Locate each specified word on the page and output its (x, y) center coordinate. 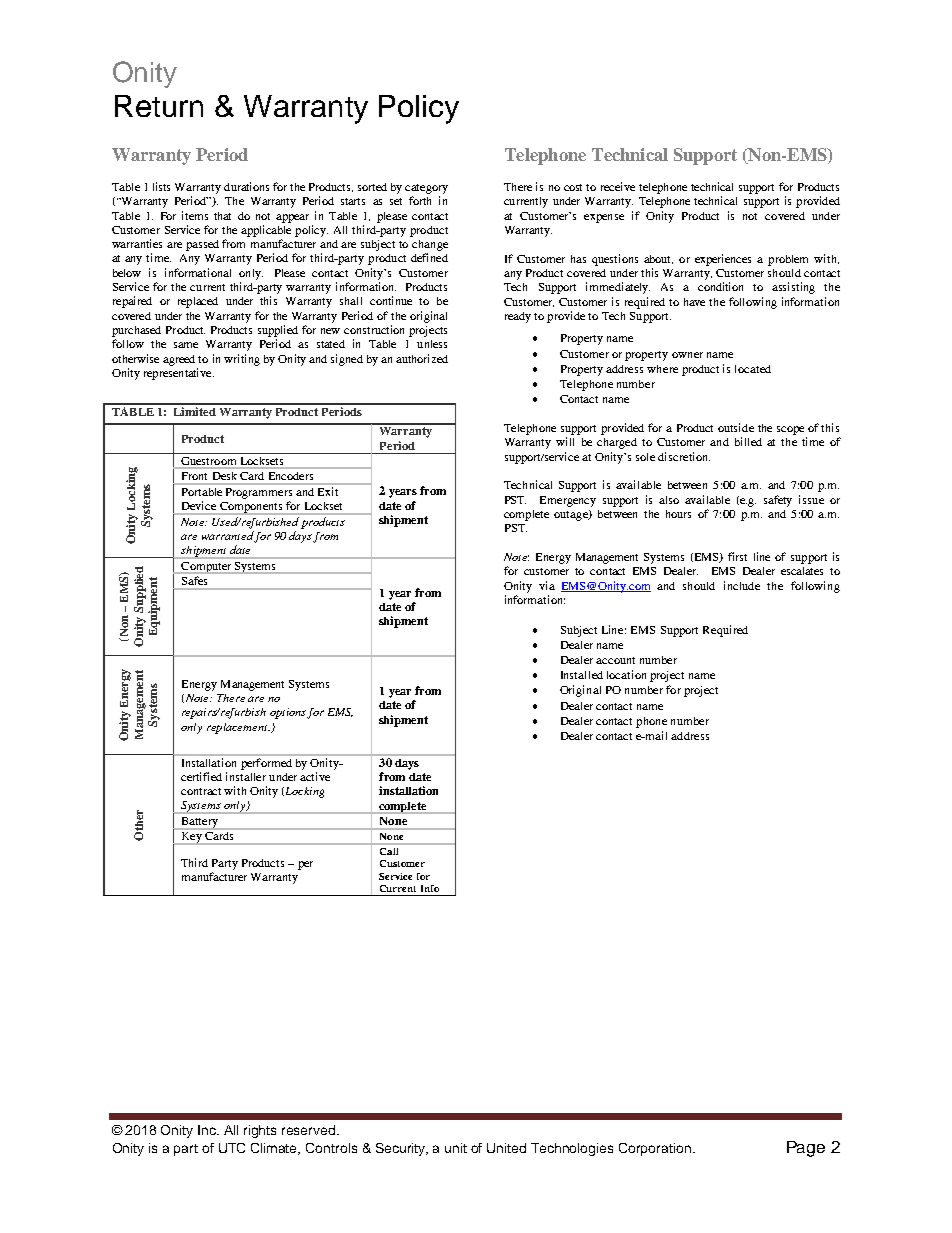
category (426, 189)
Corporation (655, 1149)
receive (618, 186)
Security (402, 1149)
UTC (232, 1148)
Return (159, 106)
